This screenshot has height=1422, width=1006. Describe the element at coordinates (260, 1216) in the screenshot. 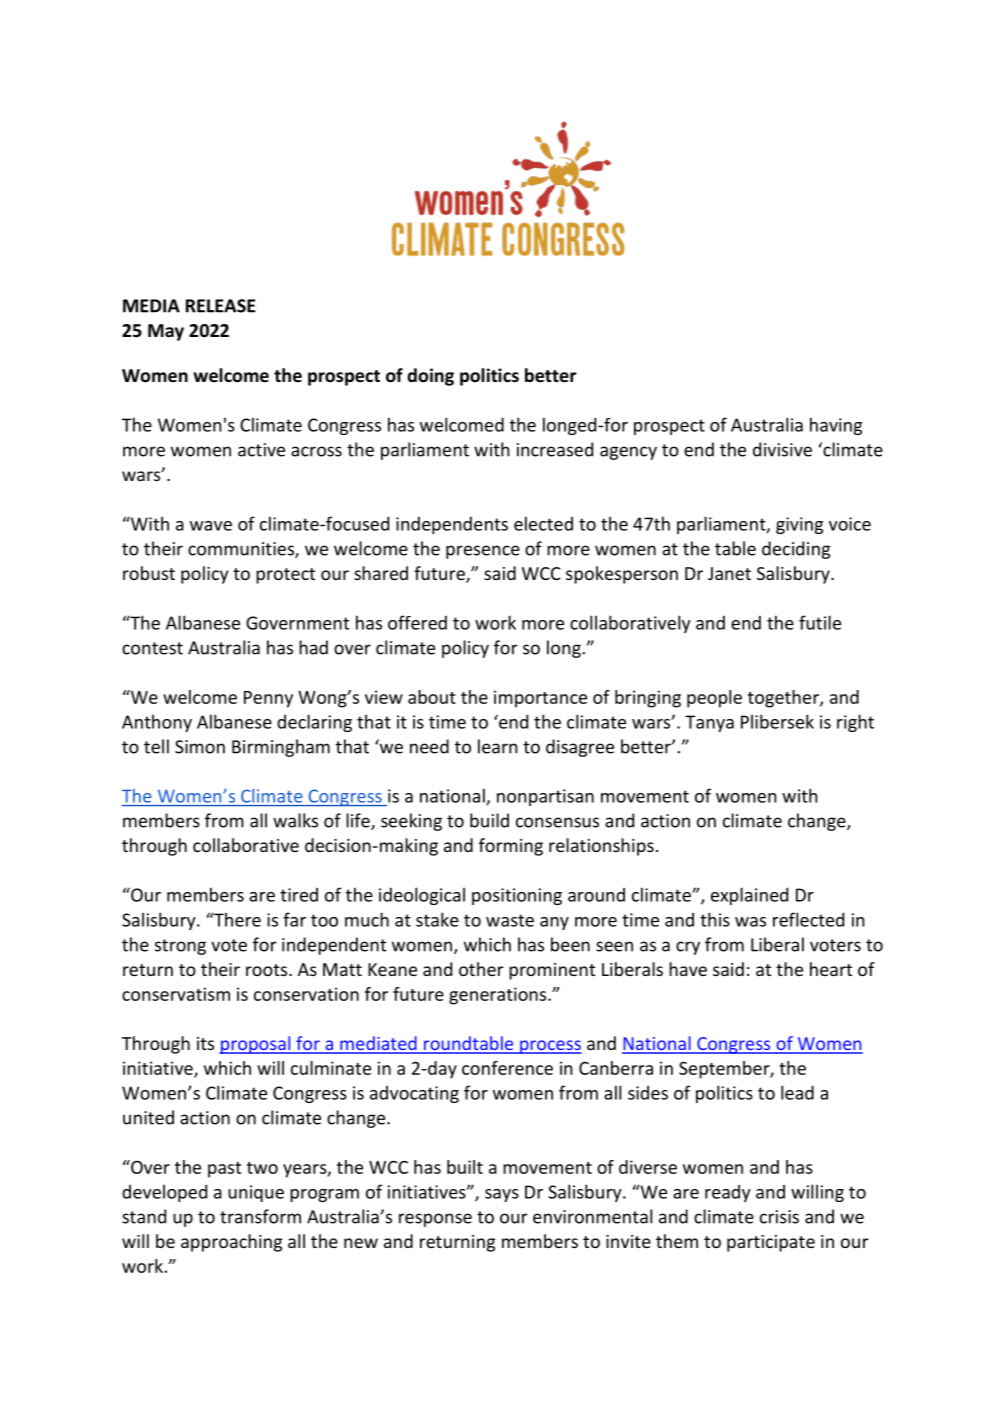

I see `transform` at that location.
